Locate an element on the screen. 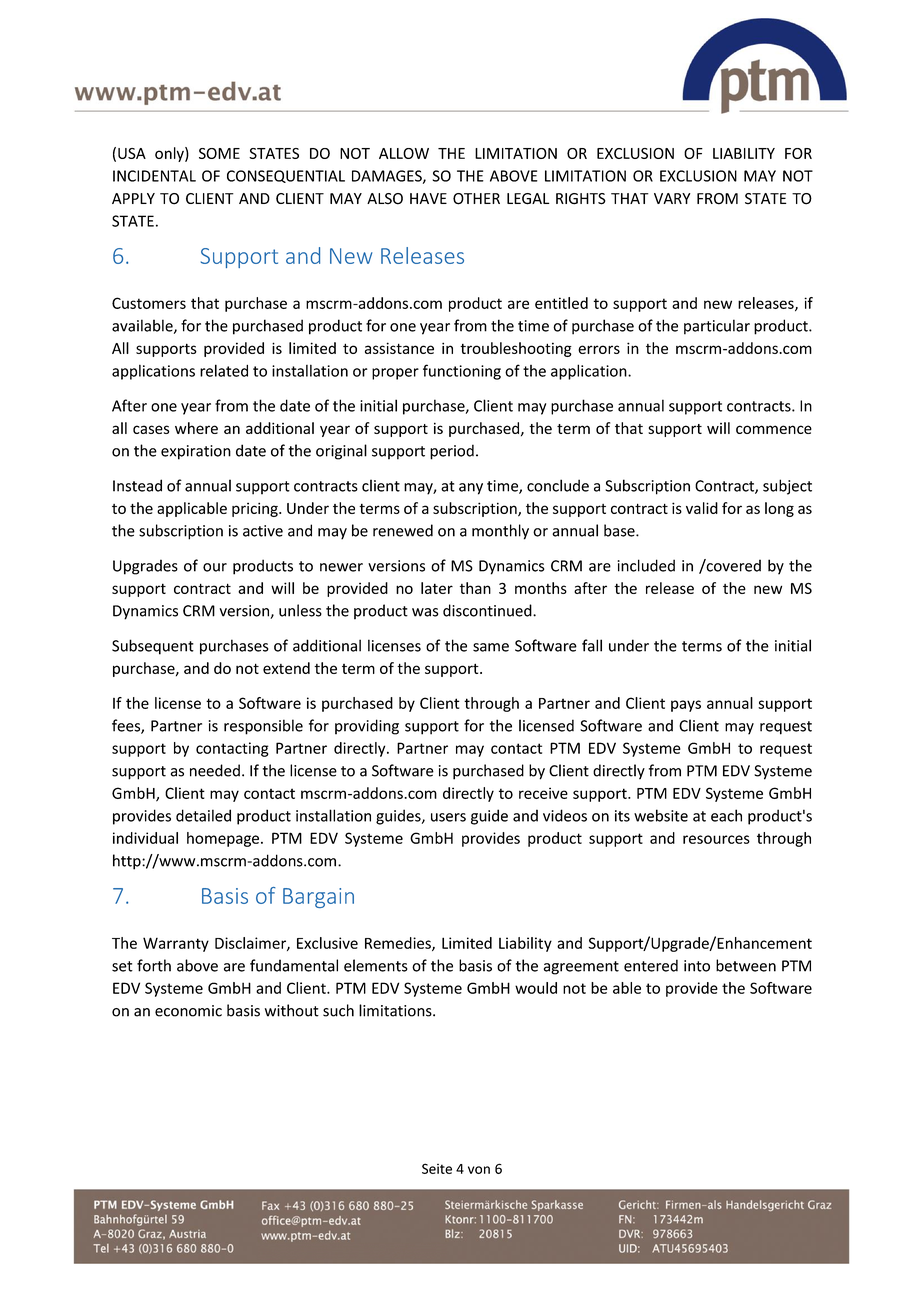 Image resolution: width=924 pixels, height=1308 pixels. pricing is located at coordinates (256, 509).
